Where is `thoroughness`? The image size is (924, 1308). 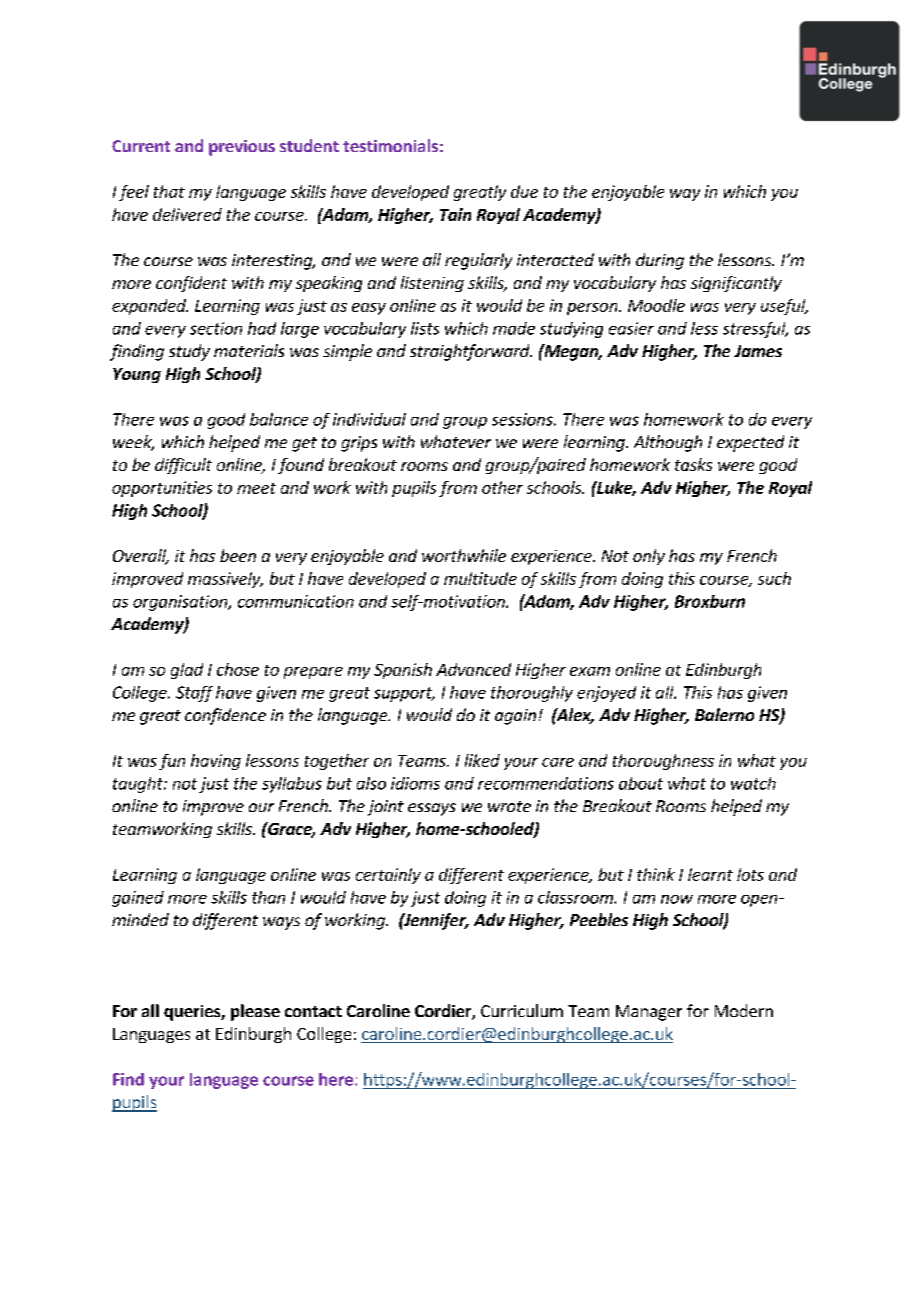
thoroughness is located at coordinates (663, 762).
